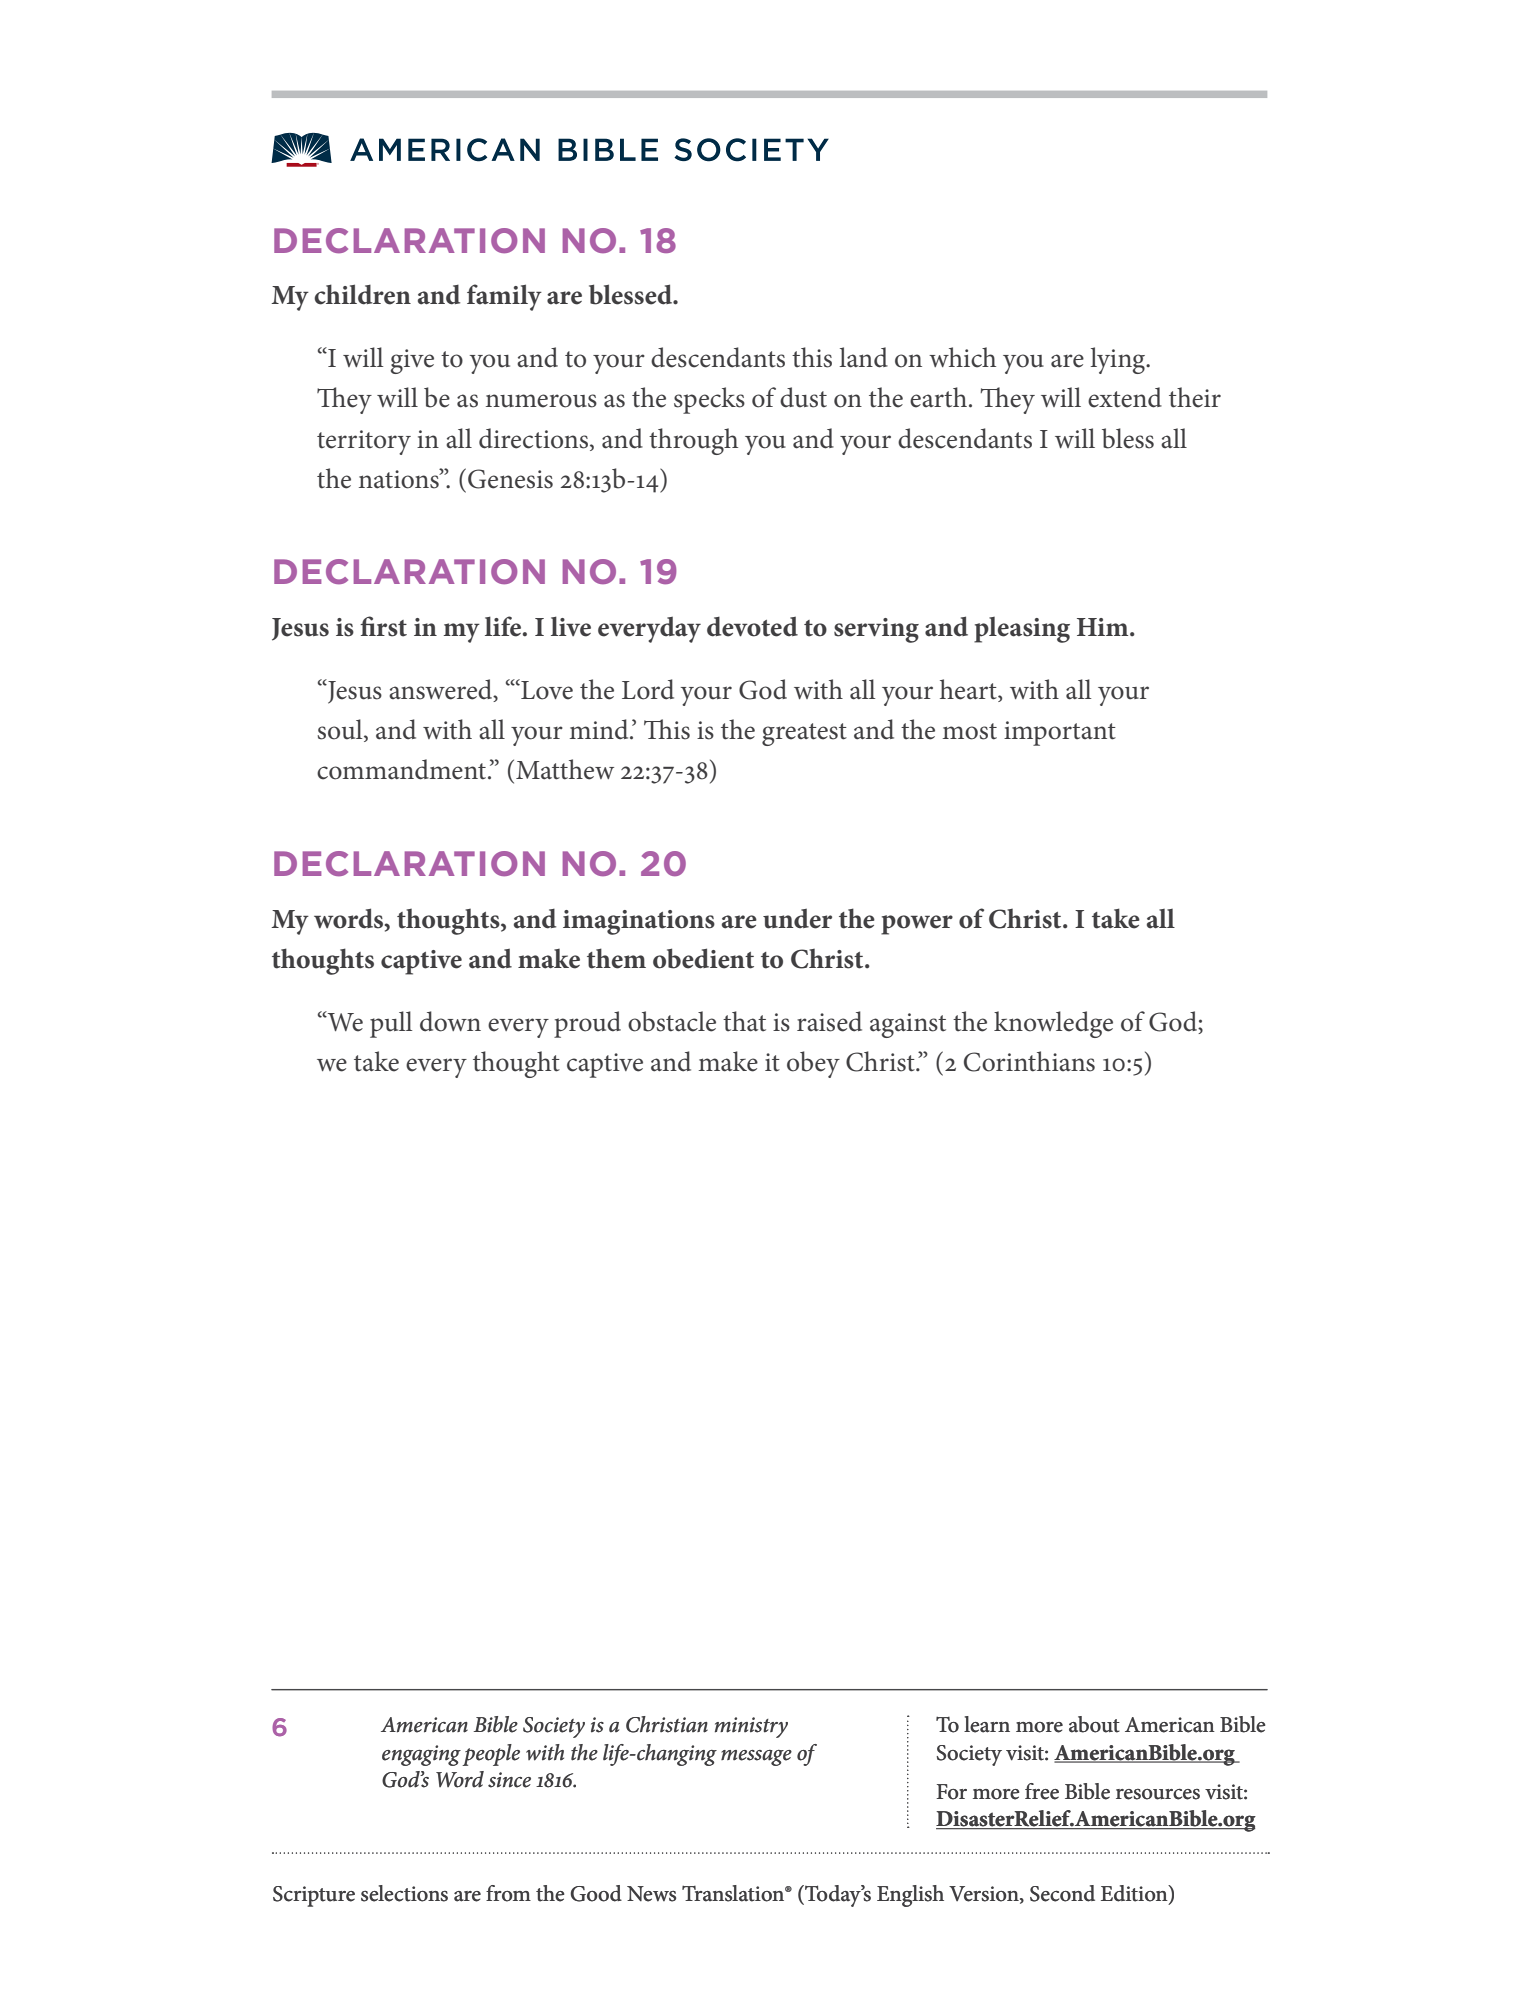 The height and width of the screenshot is (1992, 1539). I want to click on lying, so click(1119, 360).
